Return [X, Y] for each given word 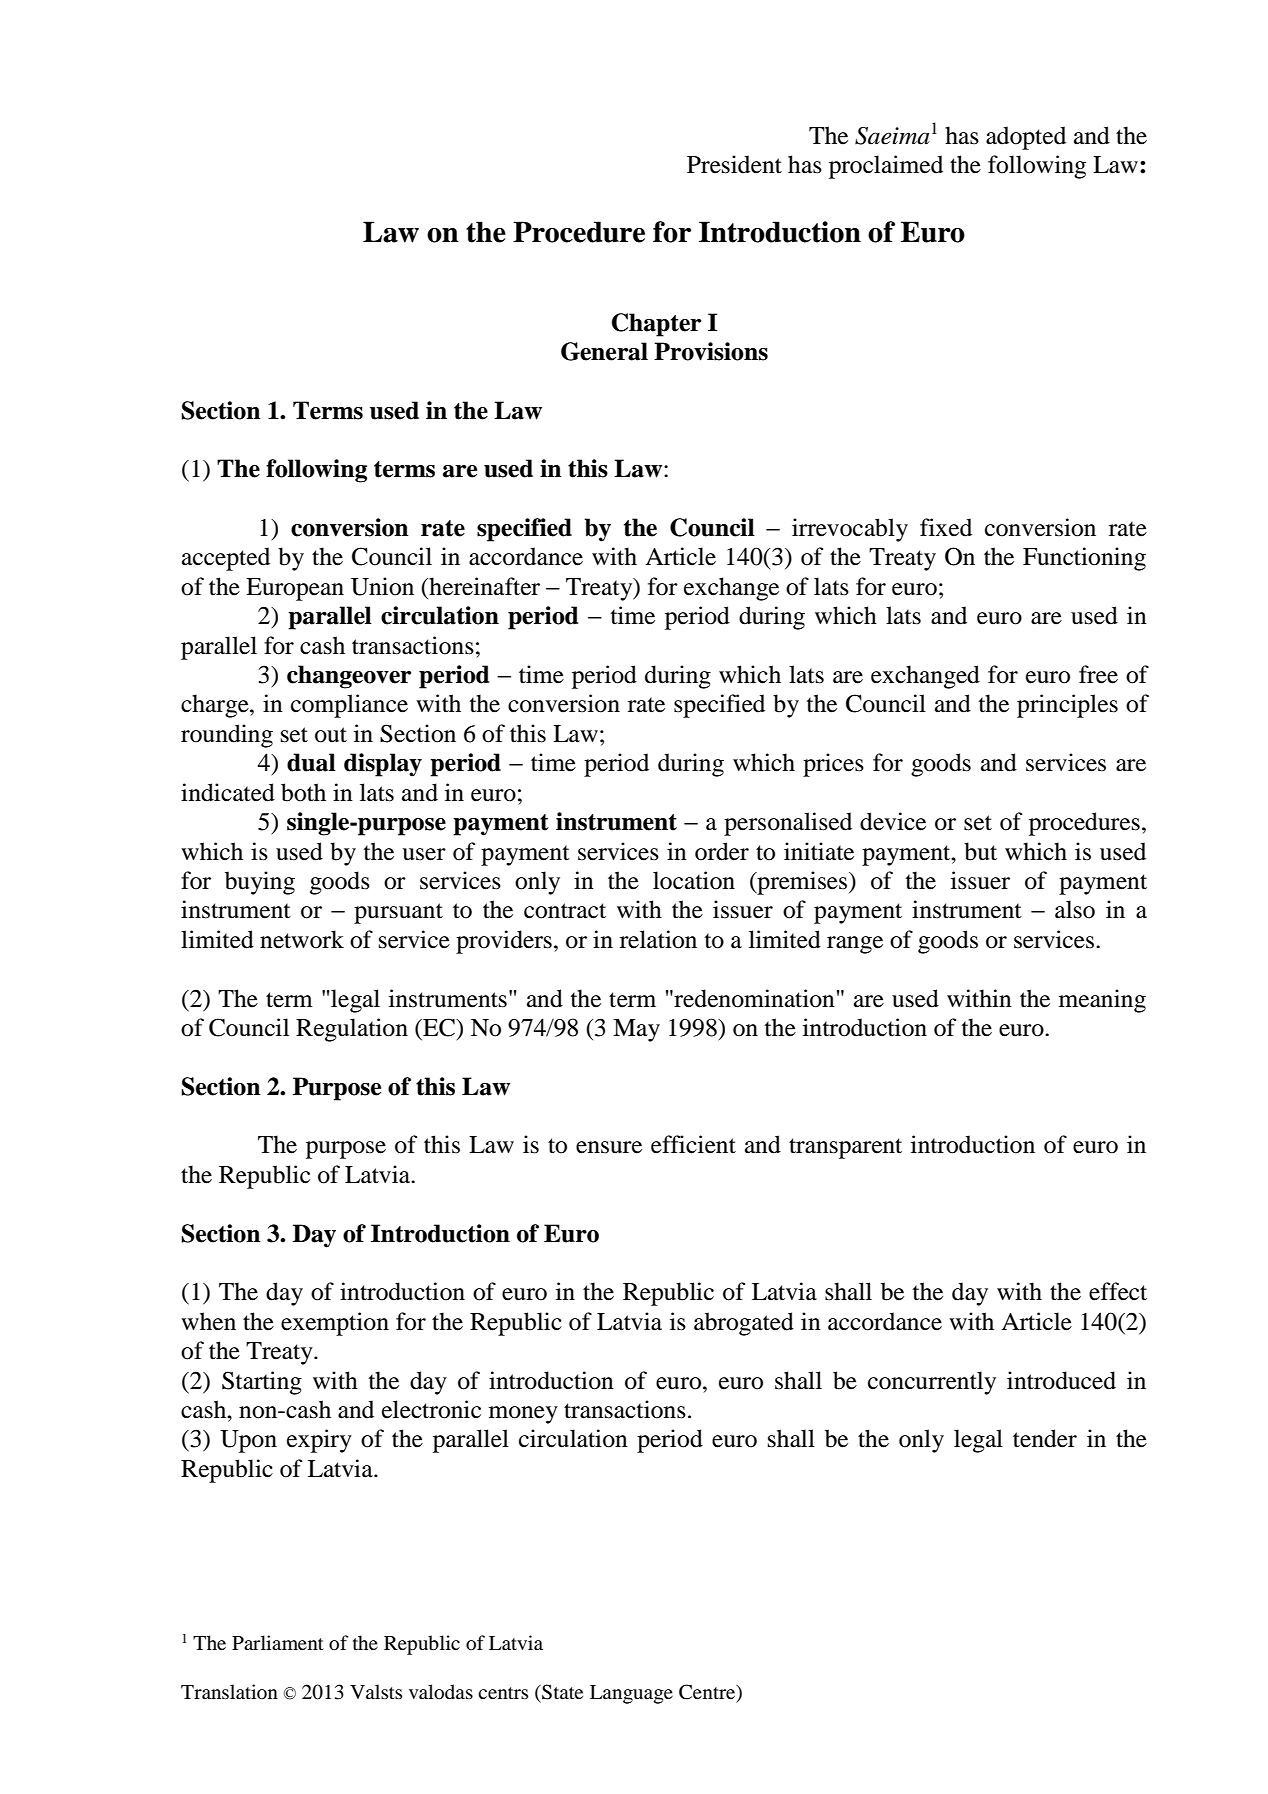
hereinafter [483, 586]
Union [382, 586]
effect [1118, 1291]
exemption [335, 1324]
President [734, 164]
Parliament [278, 1642]
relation [658, 939]
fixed [946, 527]
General [604, 351]
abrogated [744, 1324]
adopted [1026, 138]
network [302, 939]
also [1075, 909]
